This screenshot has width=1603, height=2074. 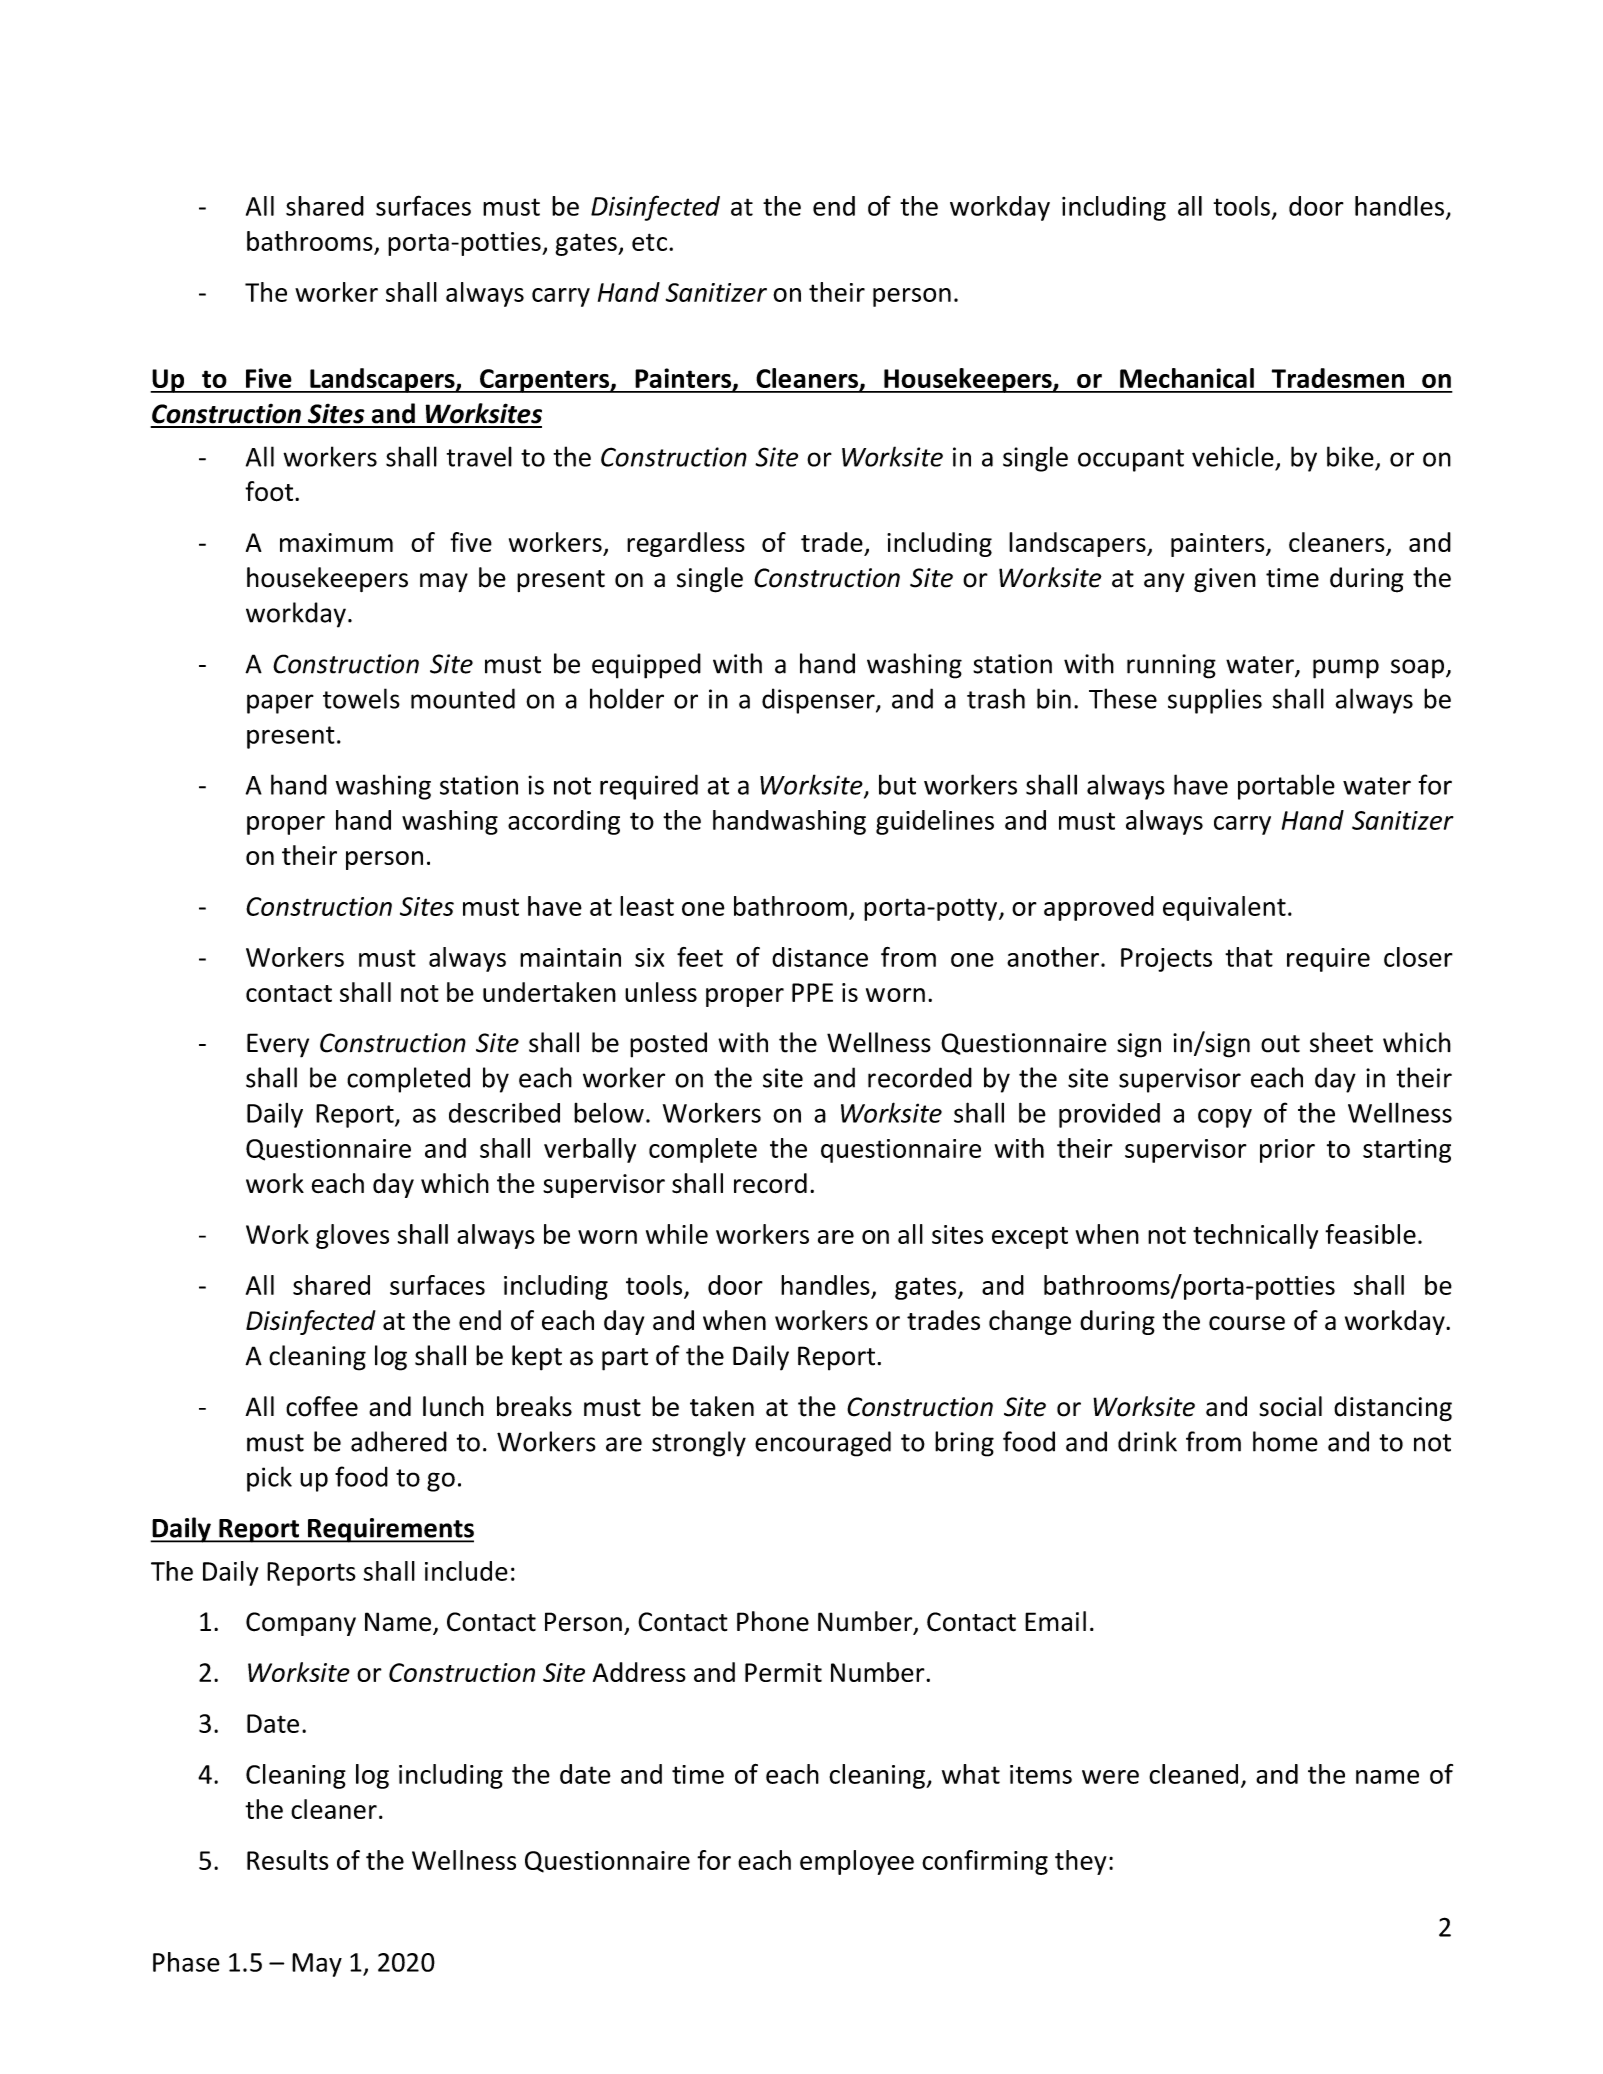 What do you see at coordinates (479, 456) in the screenshot?
I see `travel` at bounding box center [479, 456].
